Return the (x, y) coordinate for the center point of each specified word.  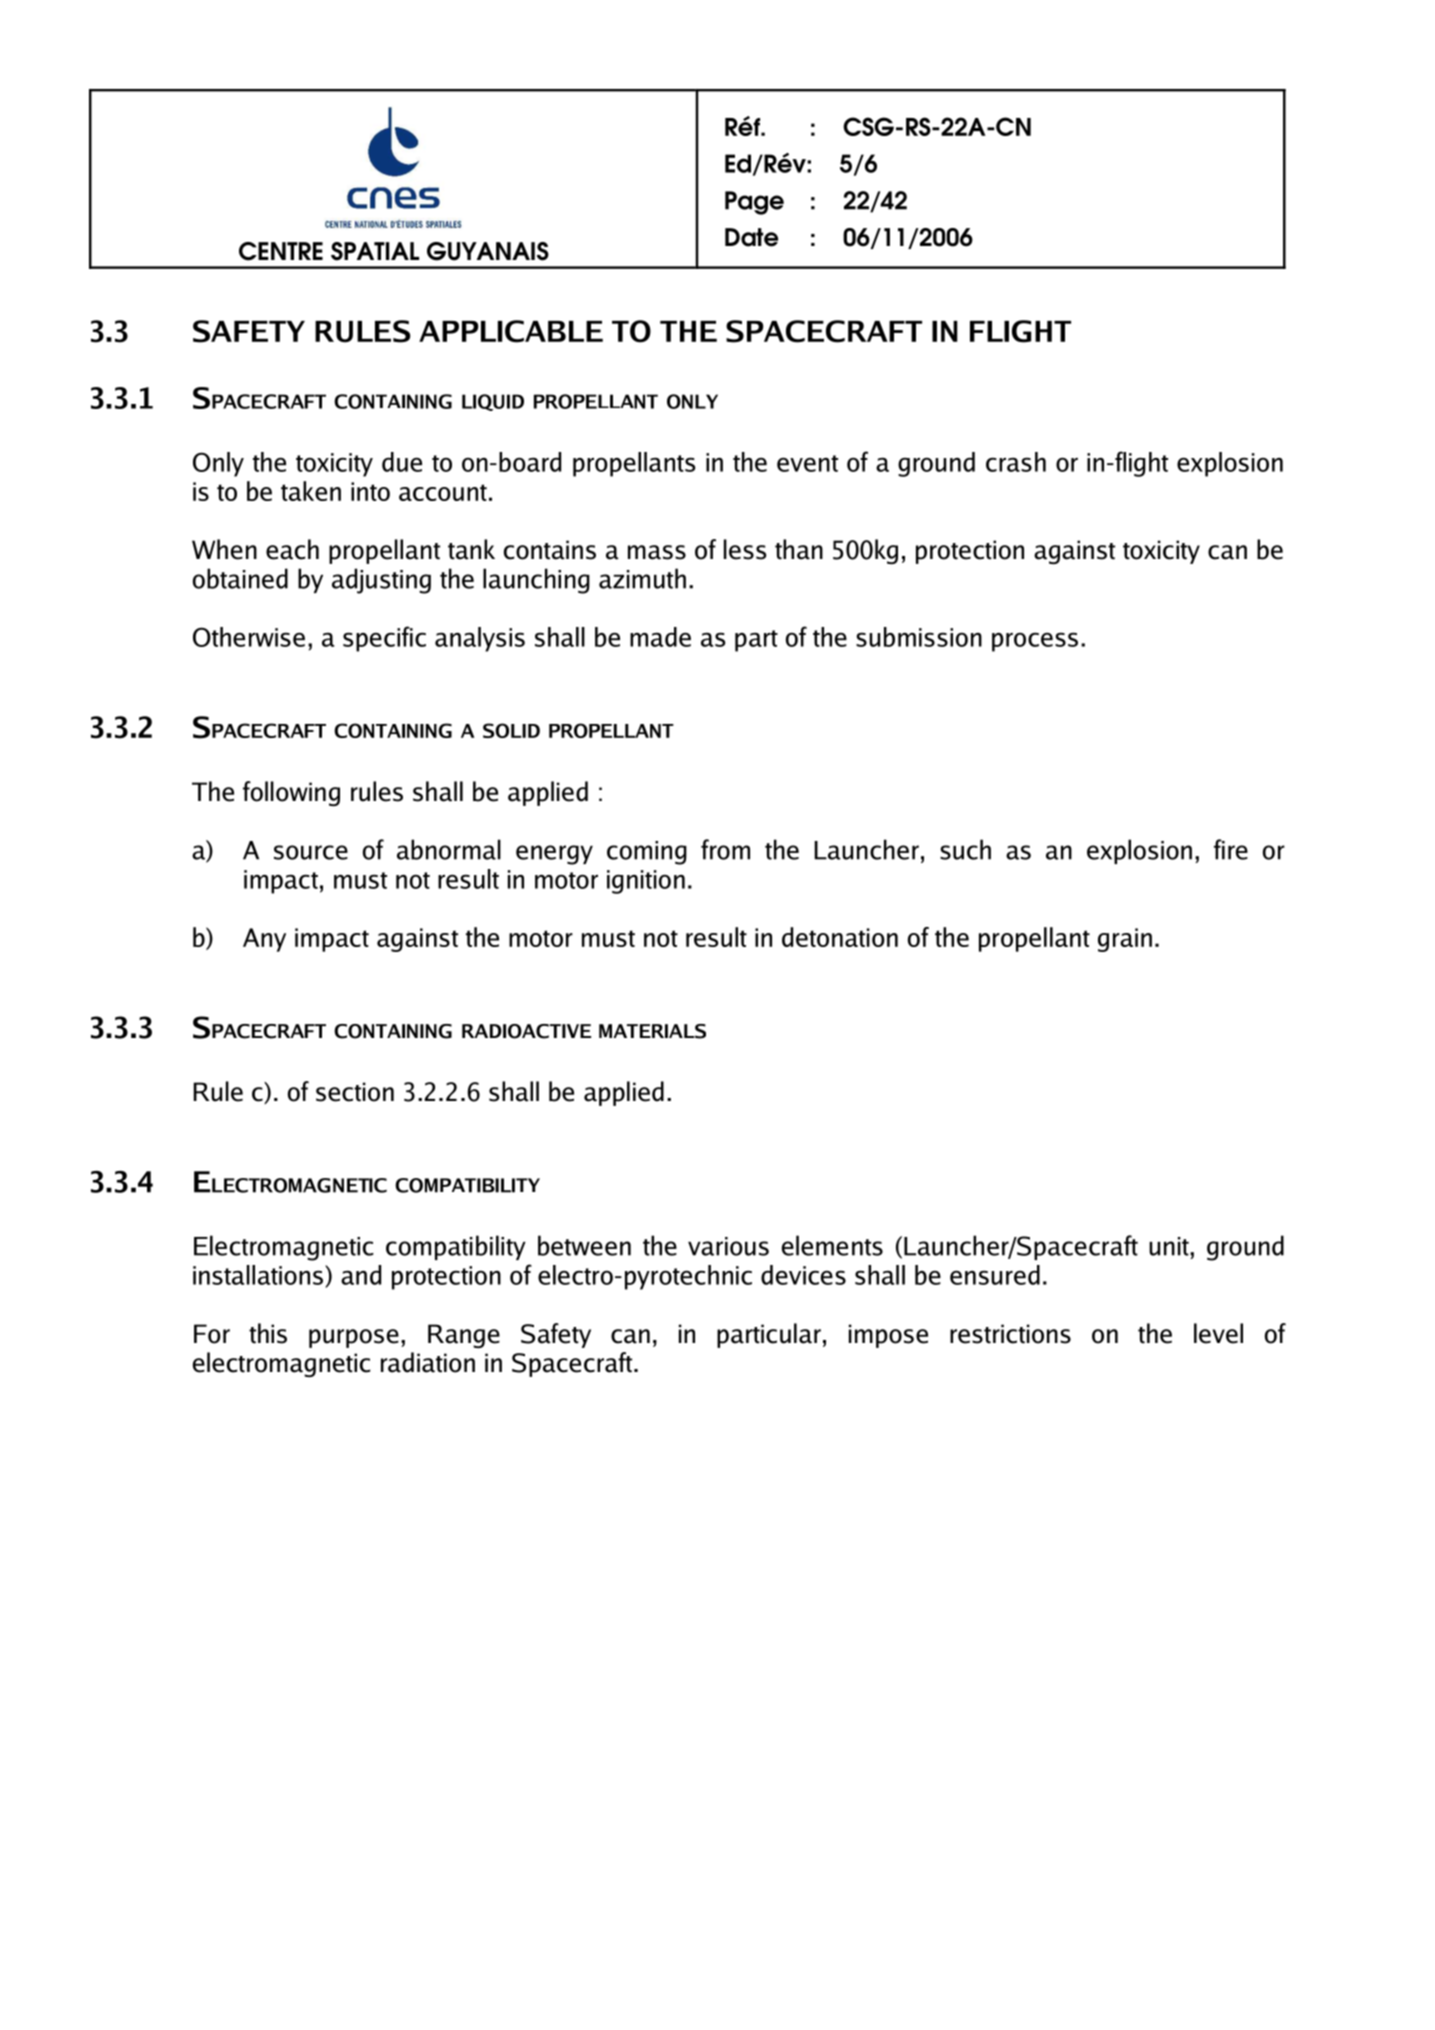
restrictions (1010, 1334)
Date (751, 237)
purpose (354, 1338)
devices (803, 1275)
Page (754, 203)
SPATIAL (375, 251)
